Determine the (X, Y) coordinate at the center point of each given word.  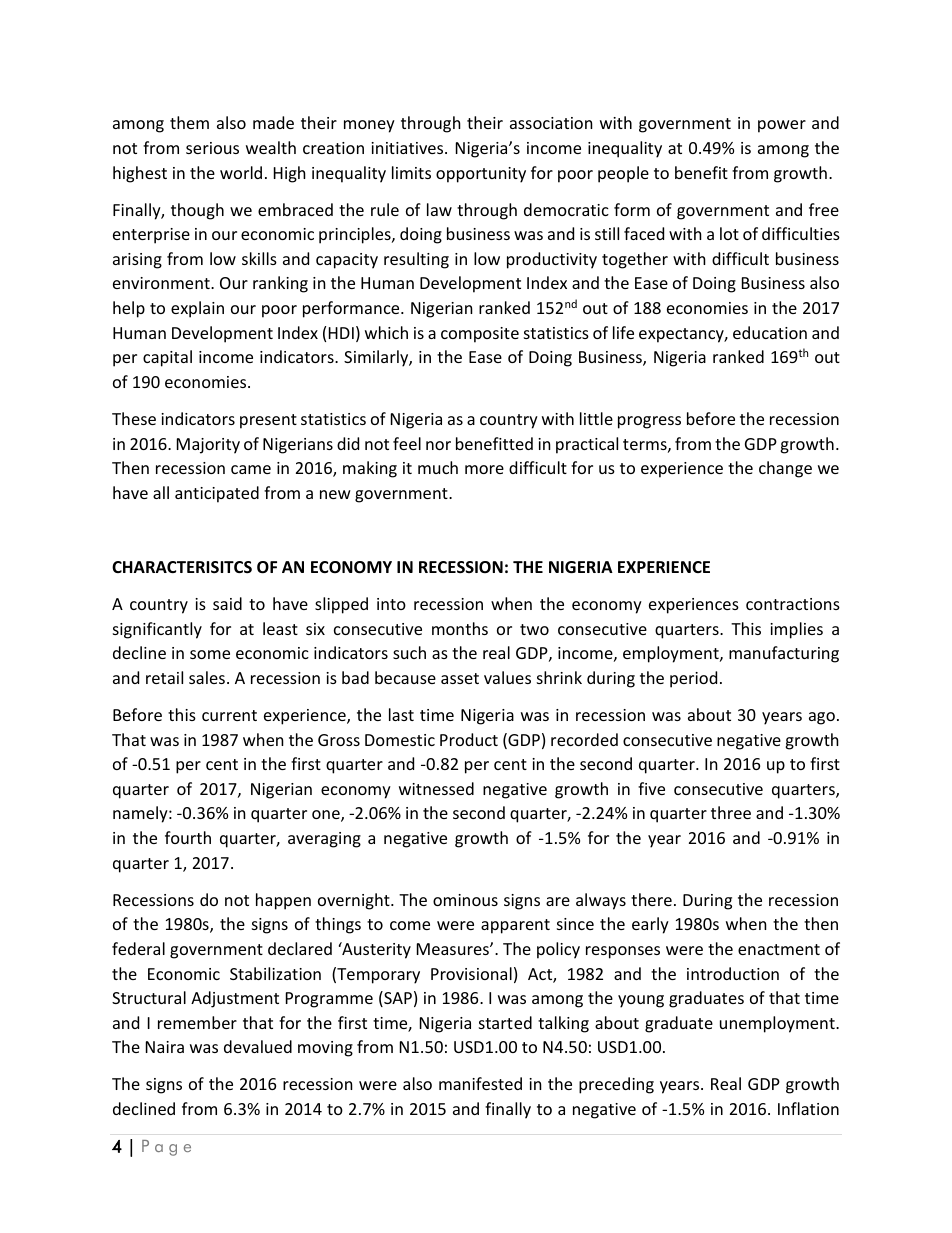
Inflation (808, 1108)
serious (212, 148)
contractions (793, 604)
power (782, 126)
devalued (258, 1046)
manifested (480, 1083)
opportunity (481, 175)
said (227, 603)
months (460, 628)
